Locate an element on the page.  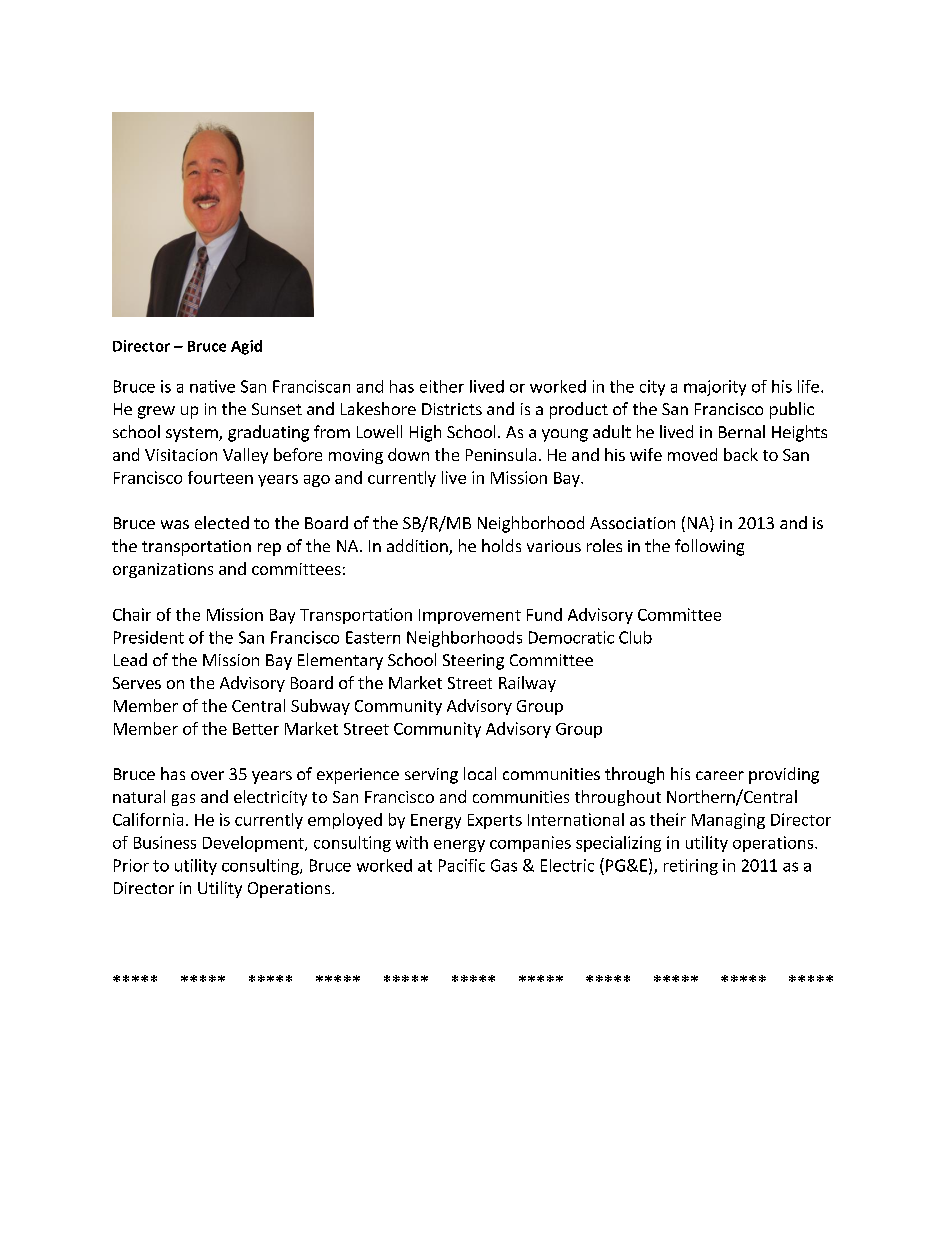
Better is located at coordinates (256, 729).
